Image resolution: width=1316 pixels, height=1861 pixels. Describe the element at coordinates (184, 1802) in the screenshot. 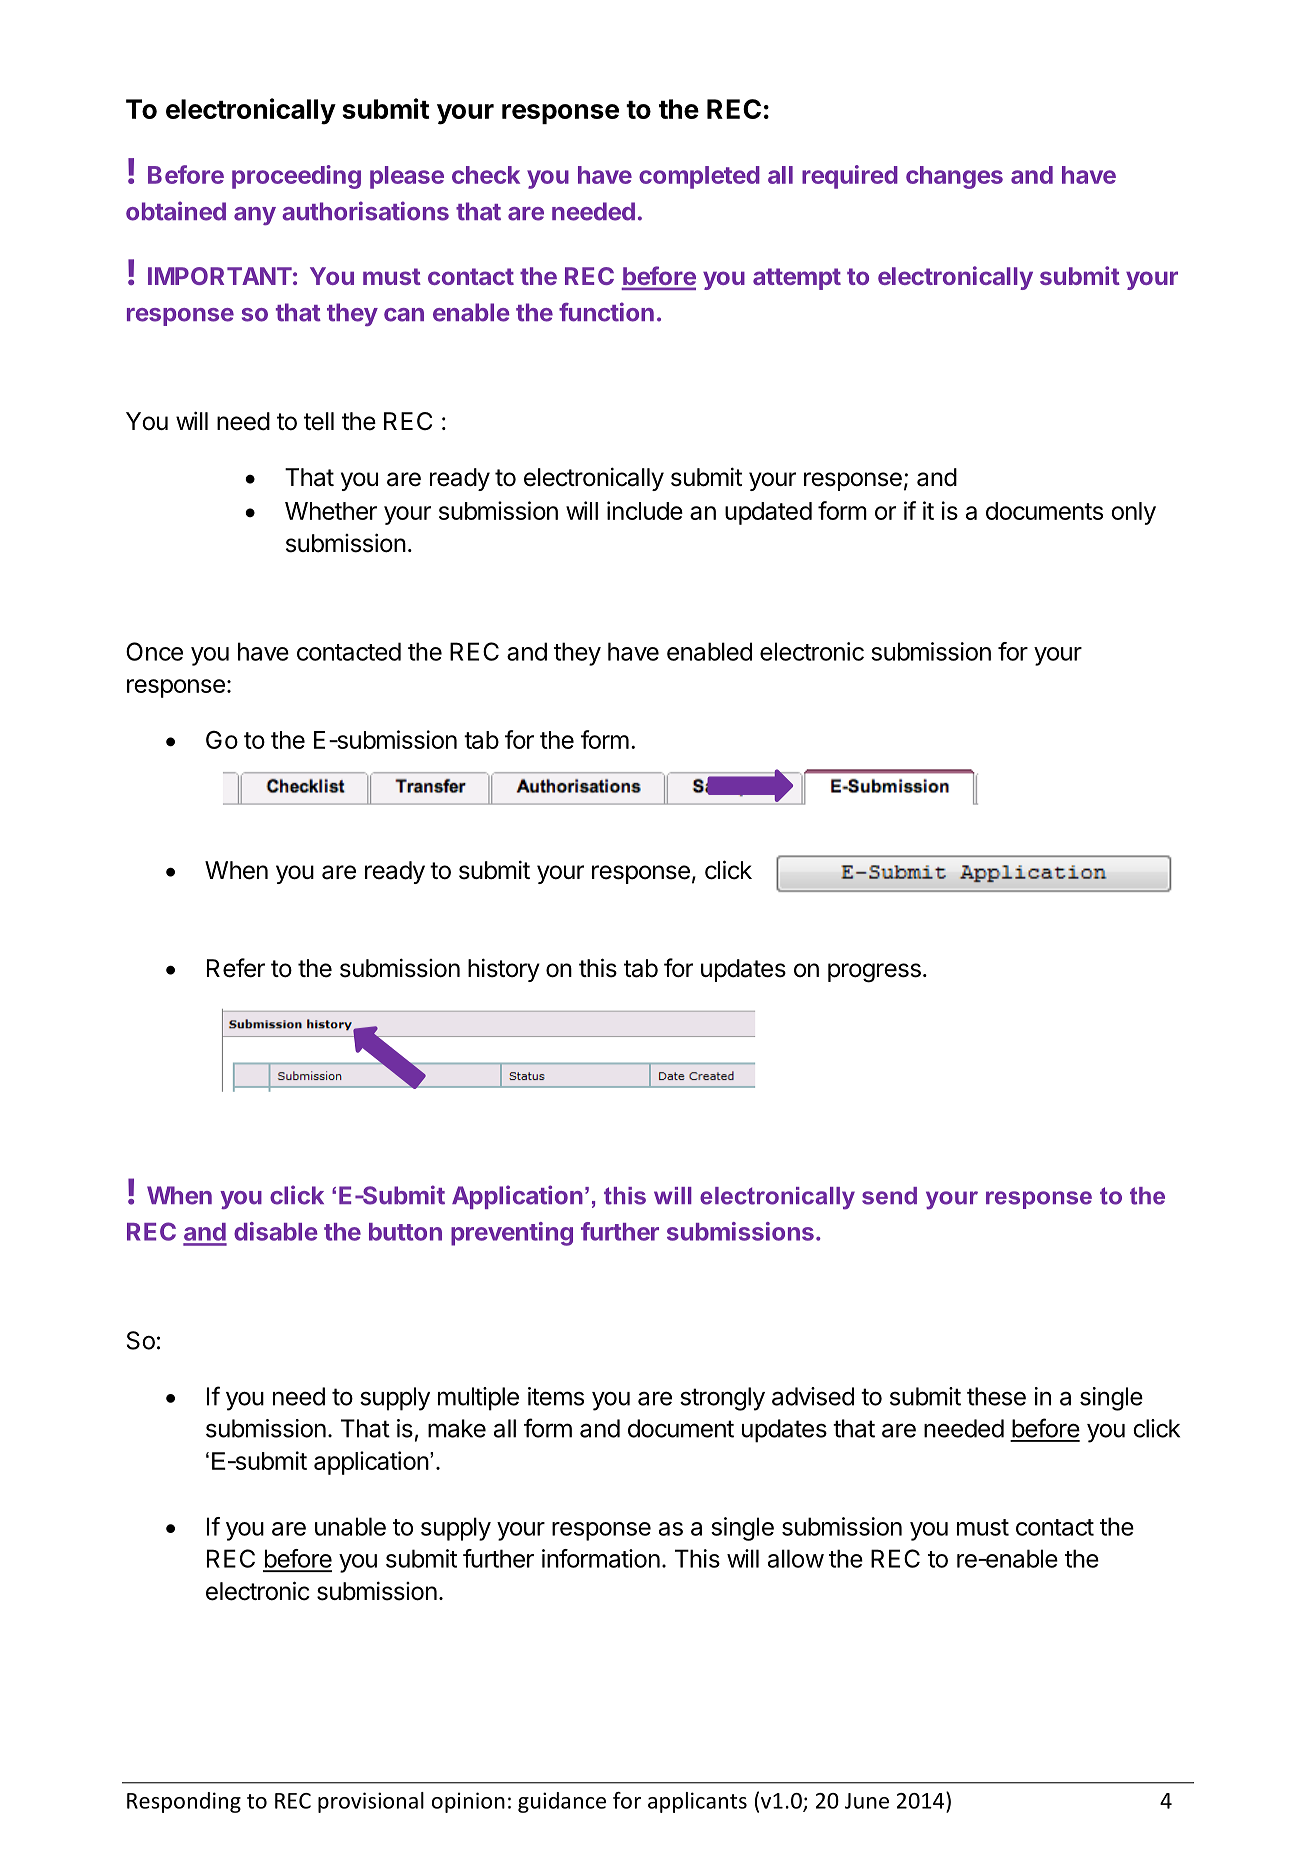

I see `Responding` at that location.
